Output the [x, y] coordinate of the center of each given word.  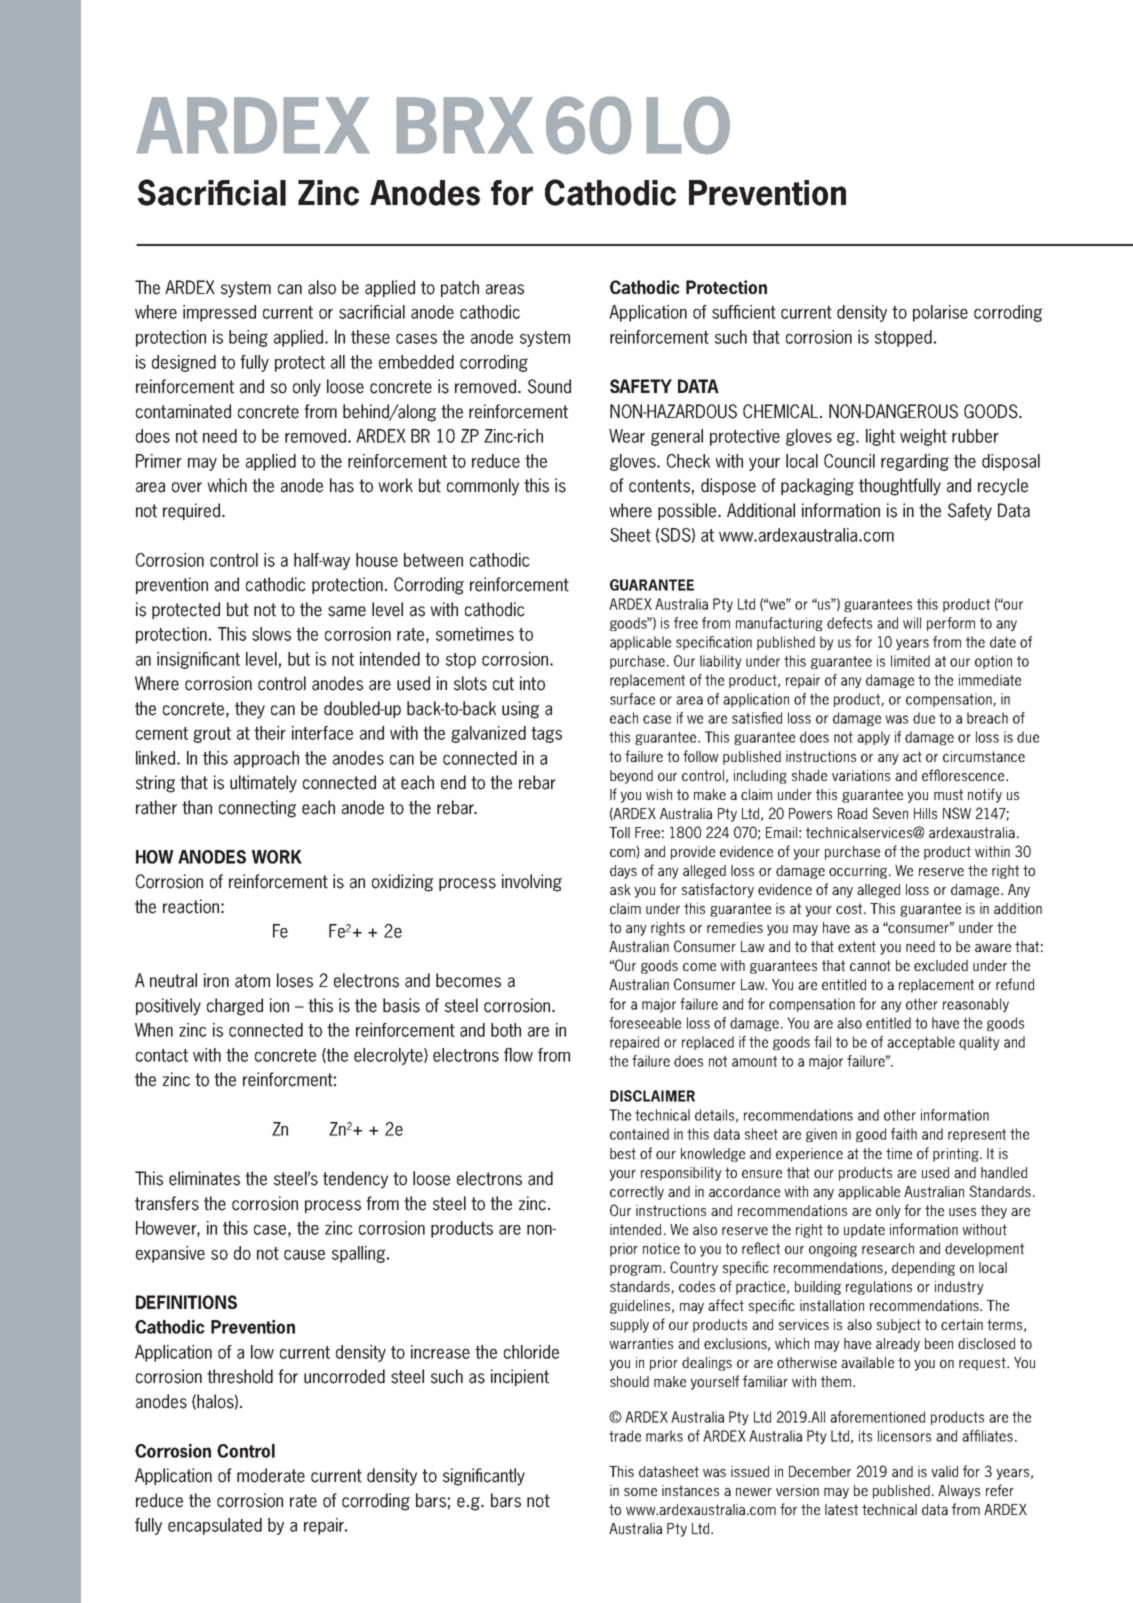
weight [923, 437]
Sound [549, 386]
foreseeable [645, 1023]
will [912, 623]
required [193, 511]
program [637, 1270]
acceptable [921, 1043]
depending [923, 1269]
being [248, 338]
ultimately [263, 784]
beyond [631, 777]
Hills [925, 813]
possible [688, 511]
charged [235, 1007]
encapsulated [215, 1526]
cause [304, 1255]
